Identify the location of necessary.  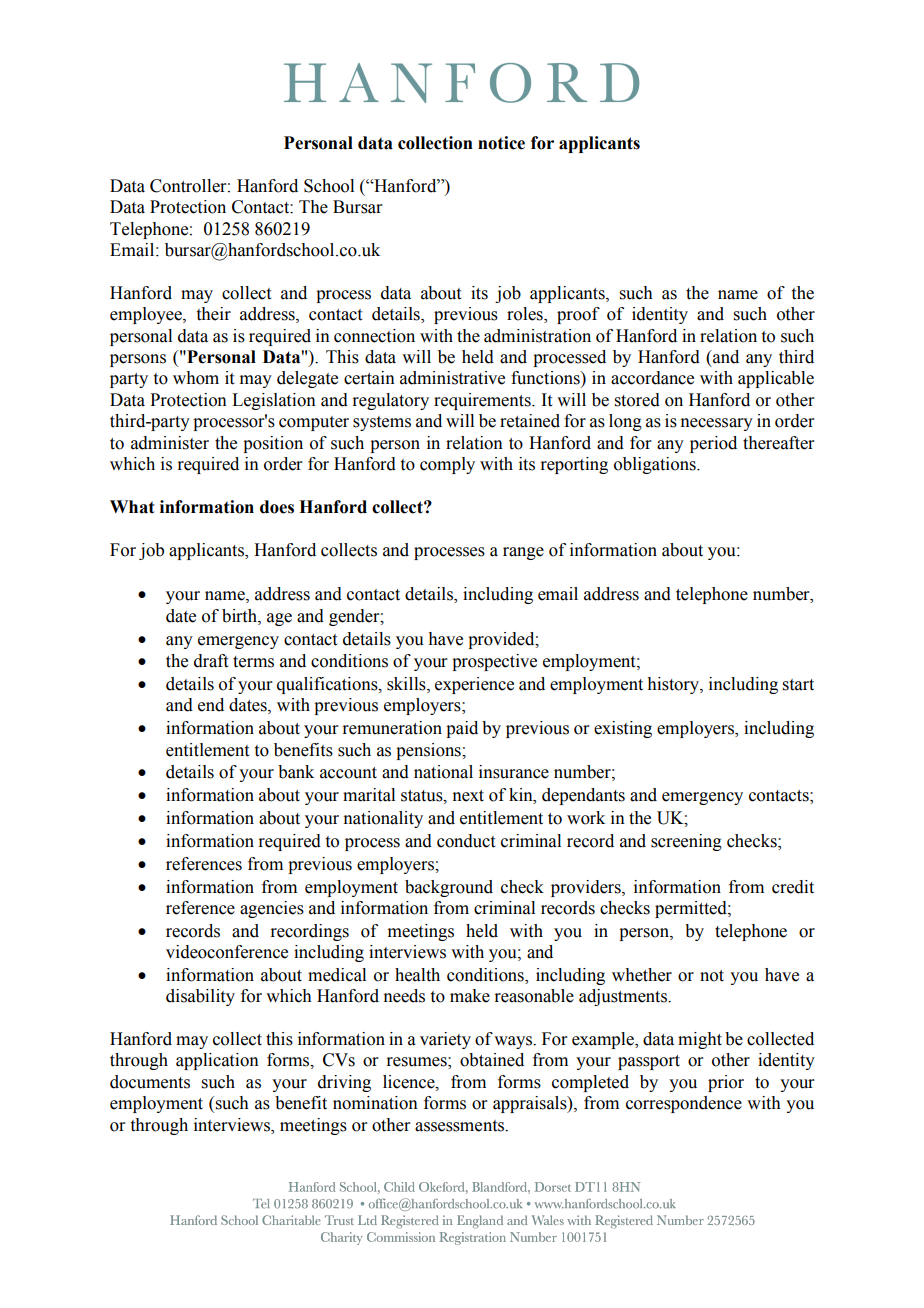
(716, 424).
